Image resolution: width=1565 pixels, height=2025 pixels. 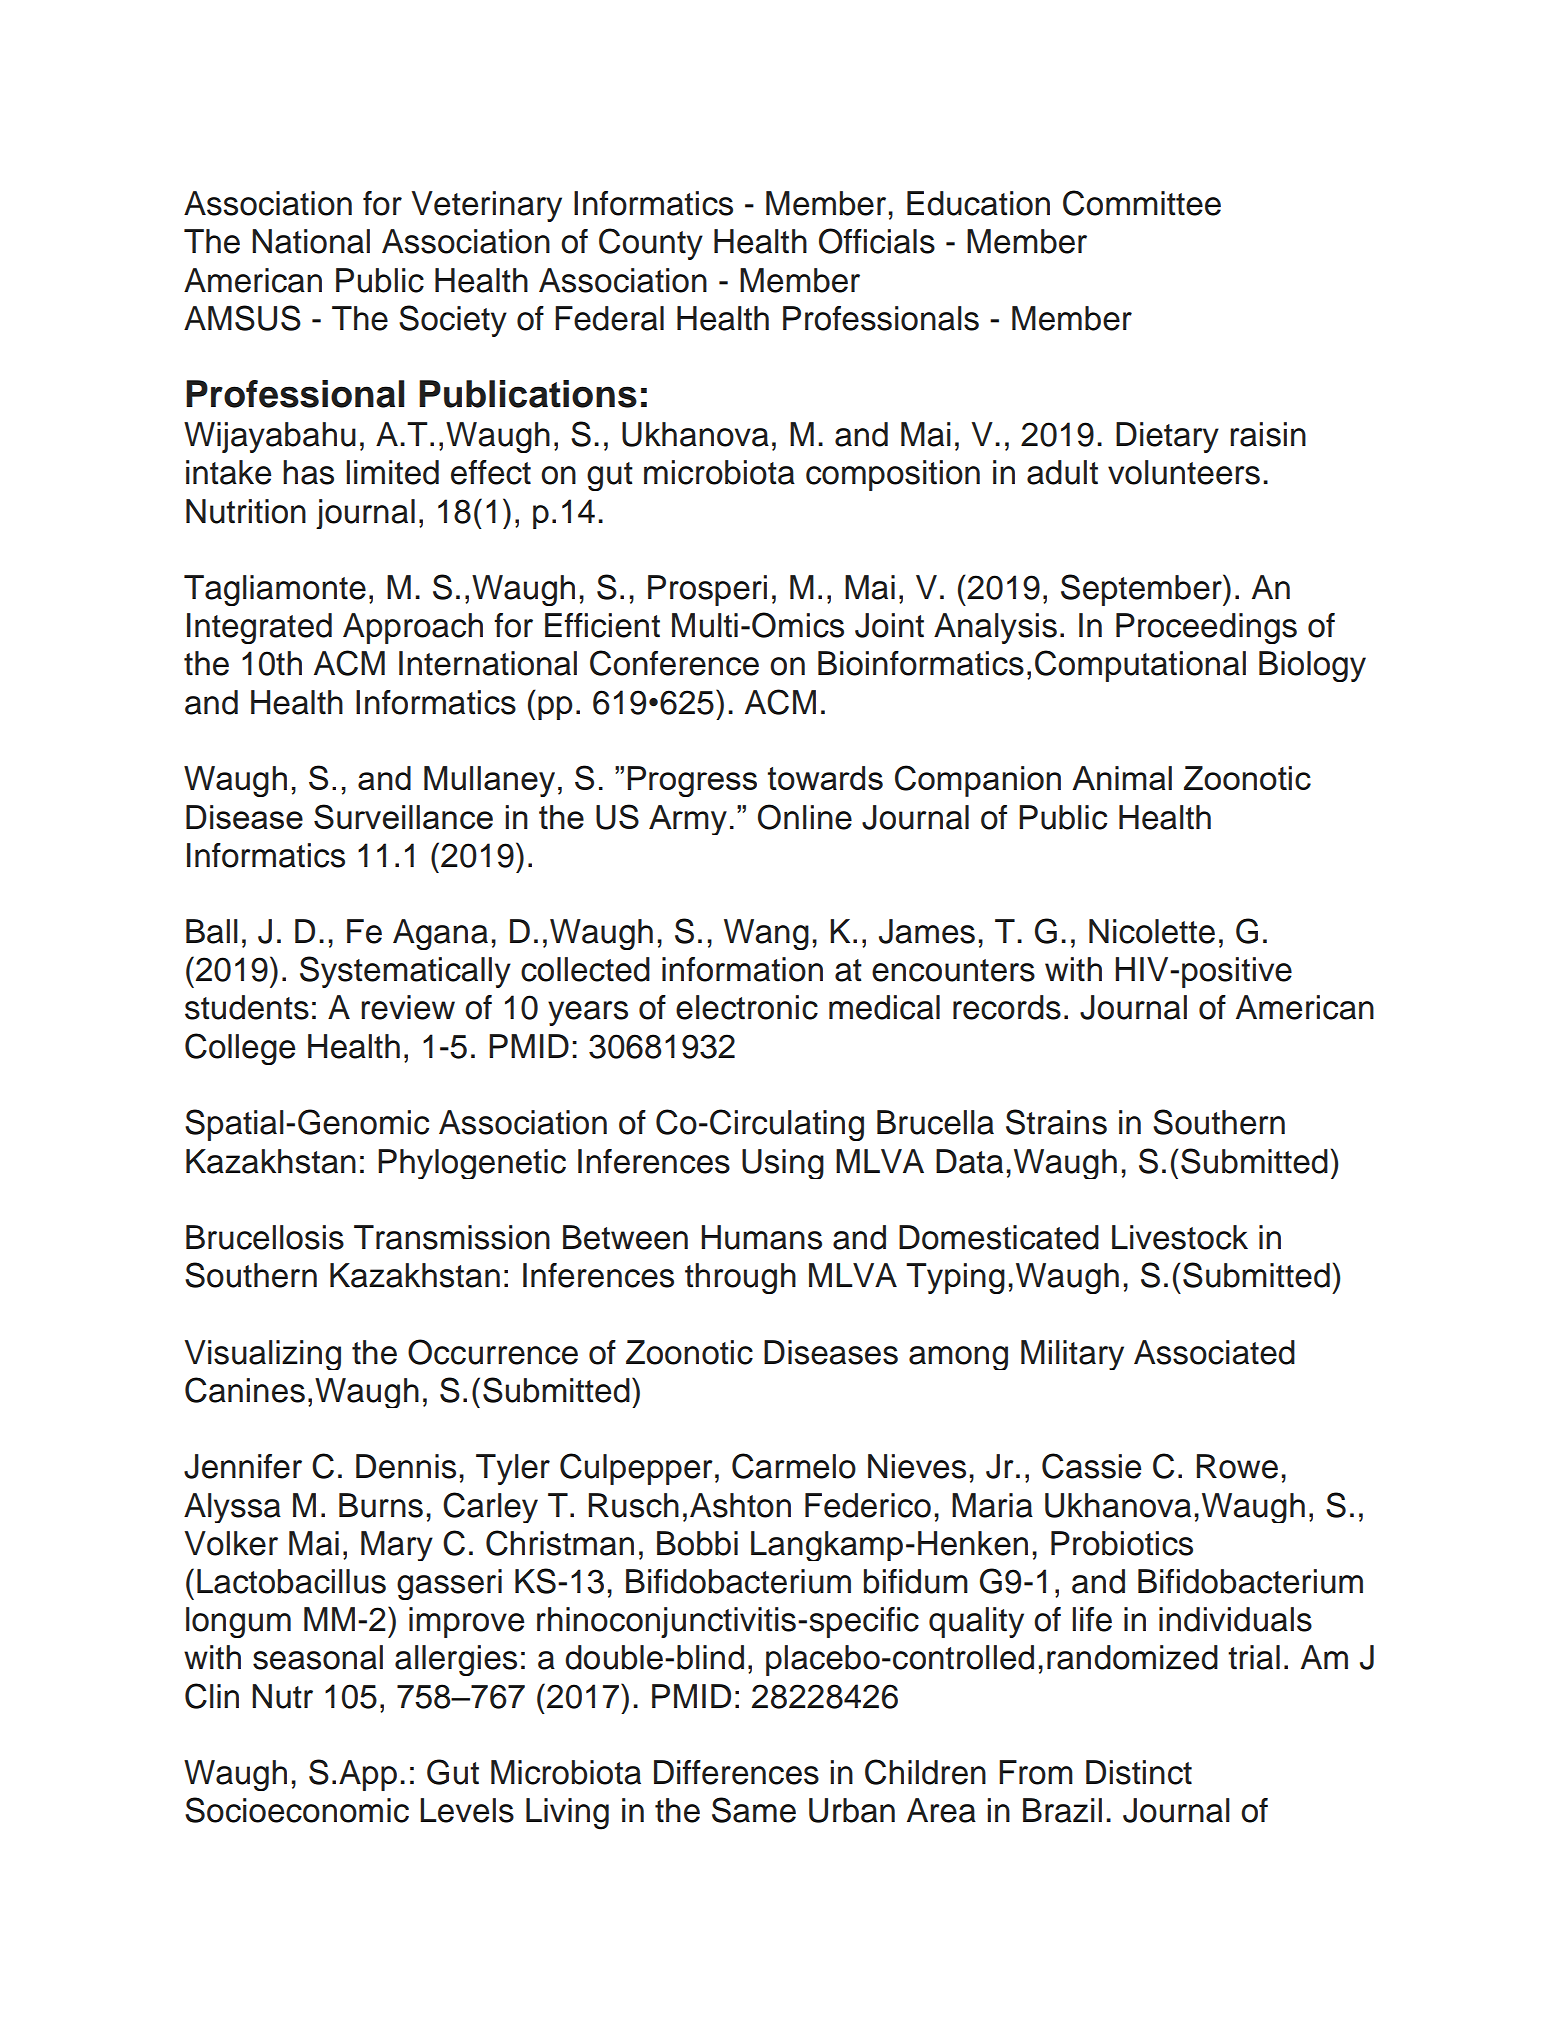 What do you see at coordinates (736, 1772) in the image?
I see `Differences` at bounding box center [736, 1772].
